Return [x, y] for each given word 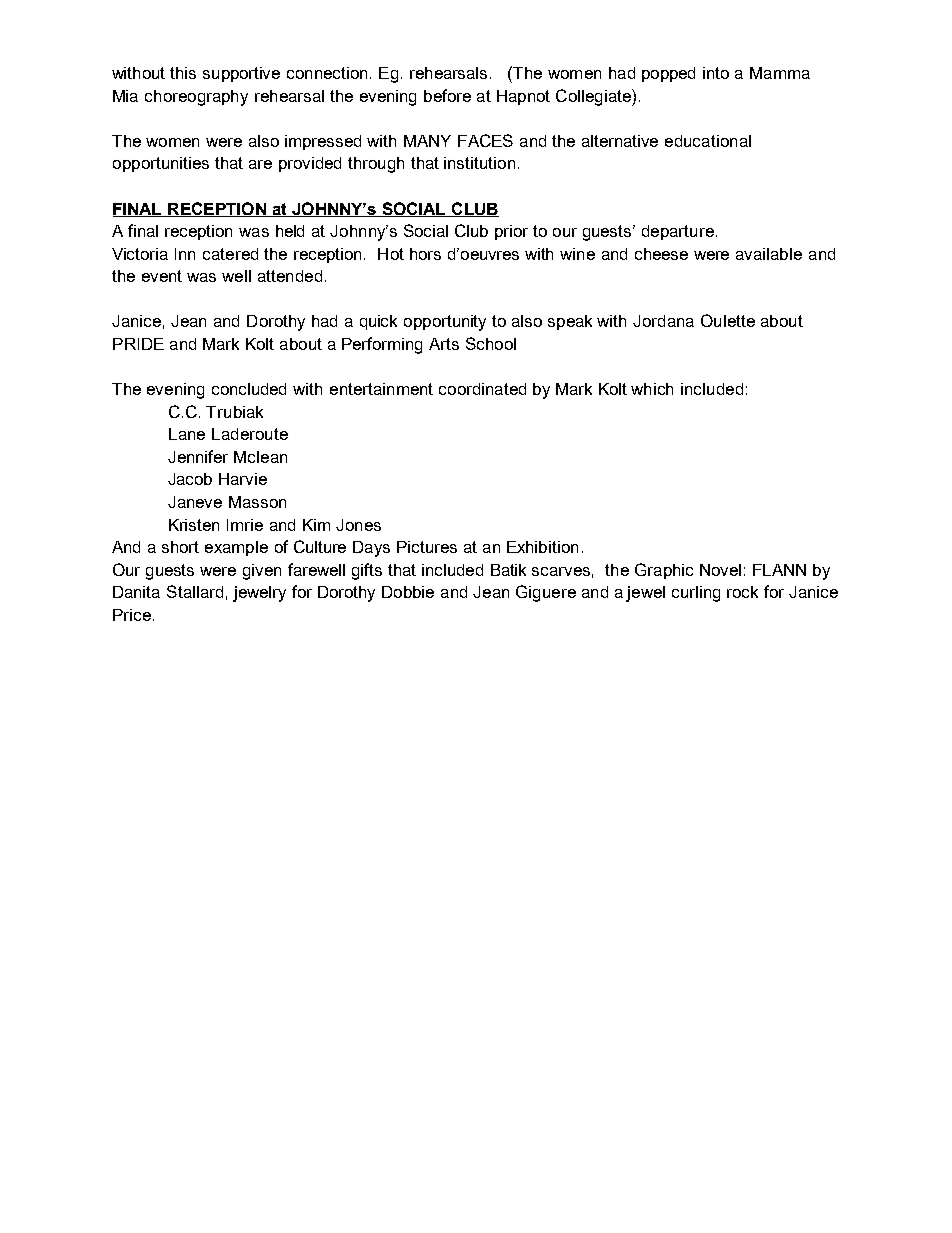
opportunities [161, 164]
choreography [196, 98]
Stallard [195, 591]
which [652, 389]
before [447, 95]
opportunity [445, 323]
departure [678, 232]
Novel [720, 570]
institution [479, 163]
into [716, 73]
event [162, 276]
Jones [358, 525]
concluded [249, 389]
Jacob [190, 479]
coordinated [482, 389]
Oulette [728, 320]
